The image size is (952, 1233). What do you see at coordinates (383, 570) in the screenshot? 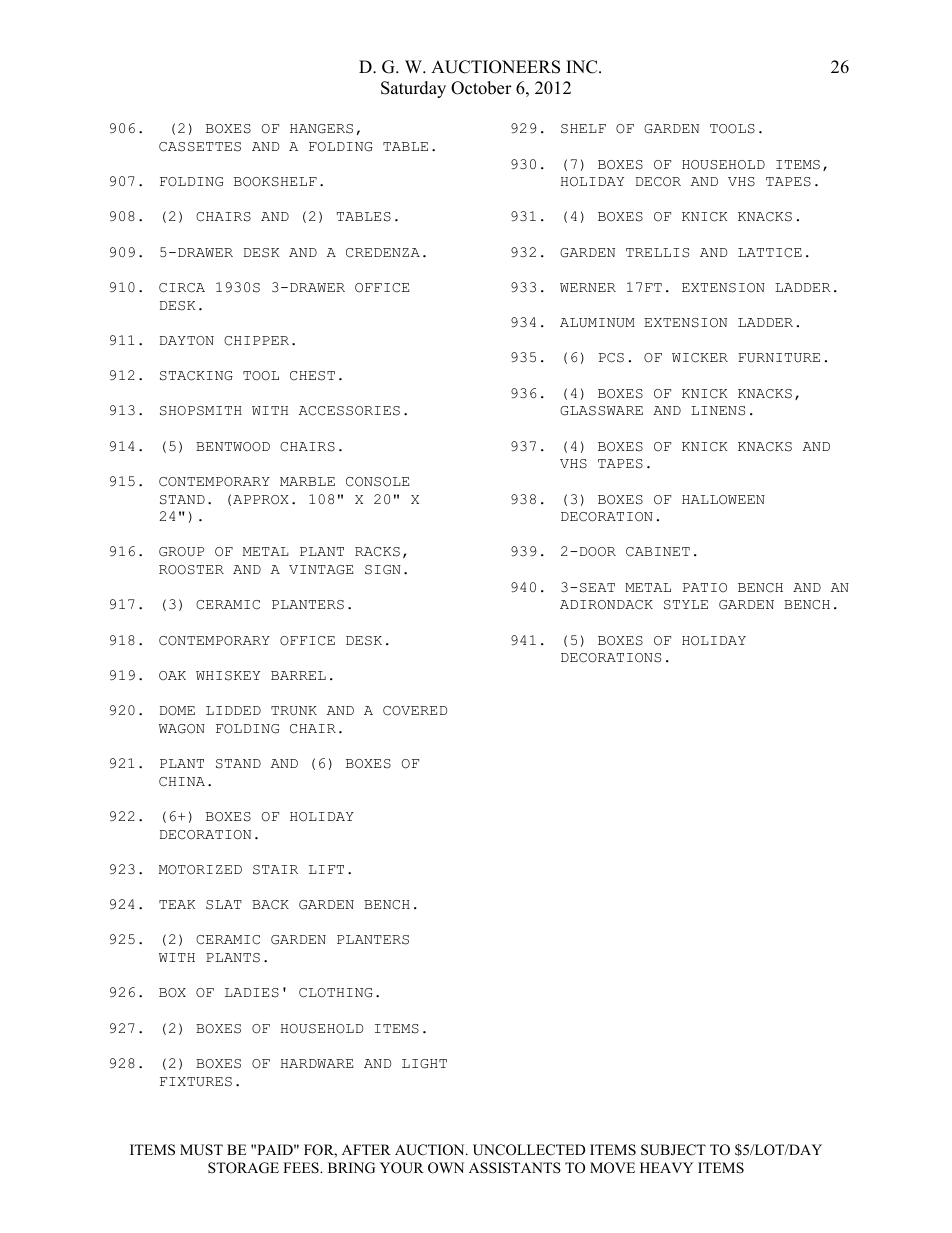
I see `SIGN` at bounding box center [383, 570].
